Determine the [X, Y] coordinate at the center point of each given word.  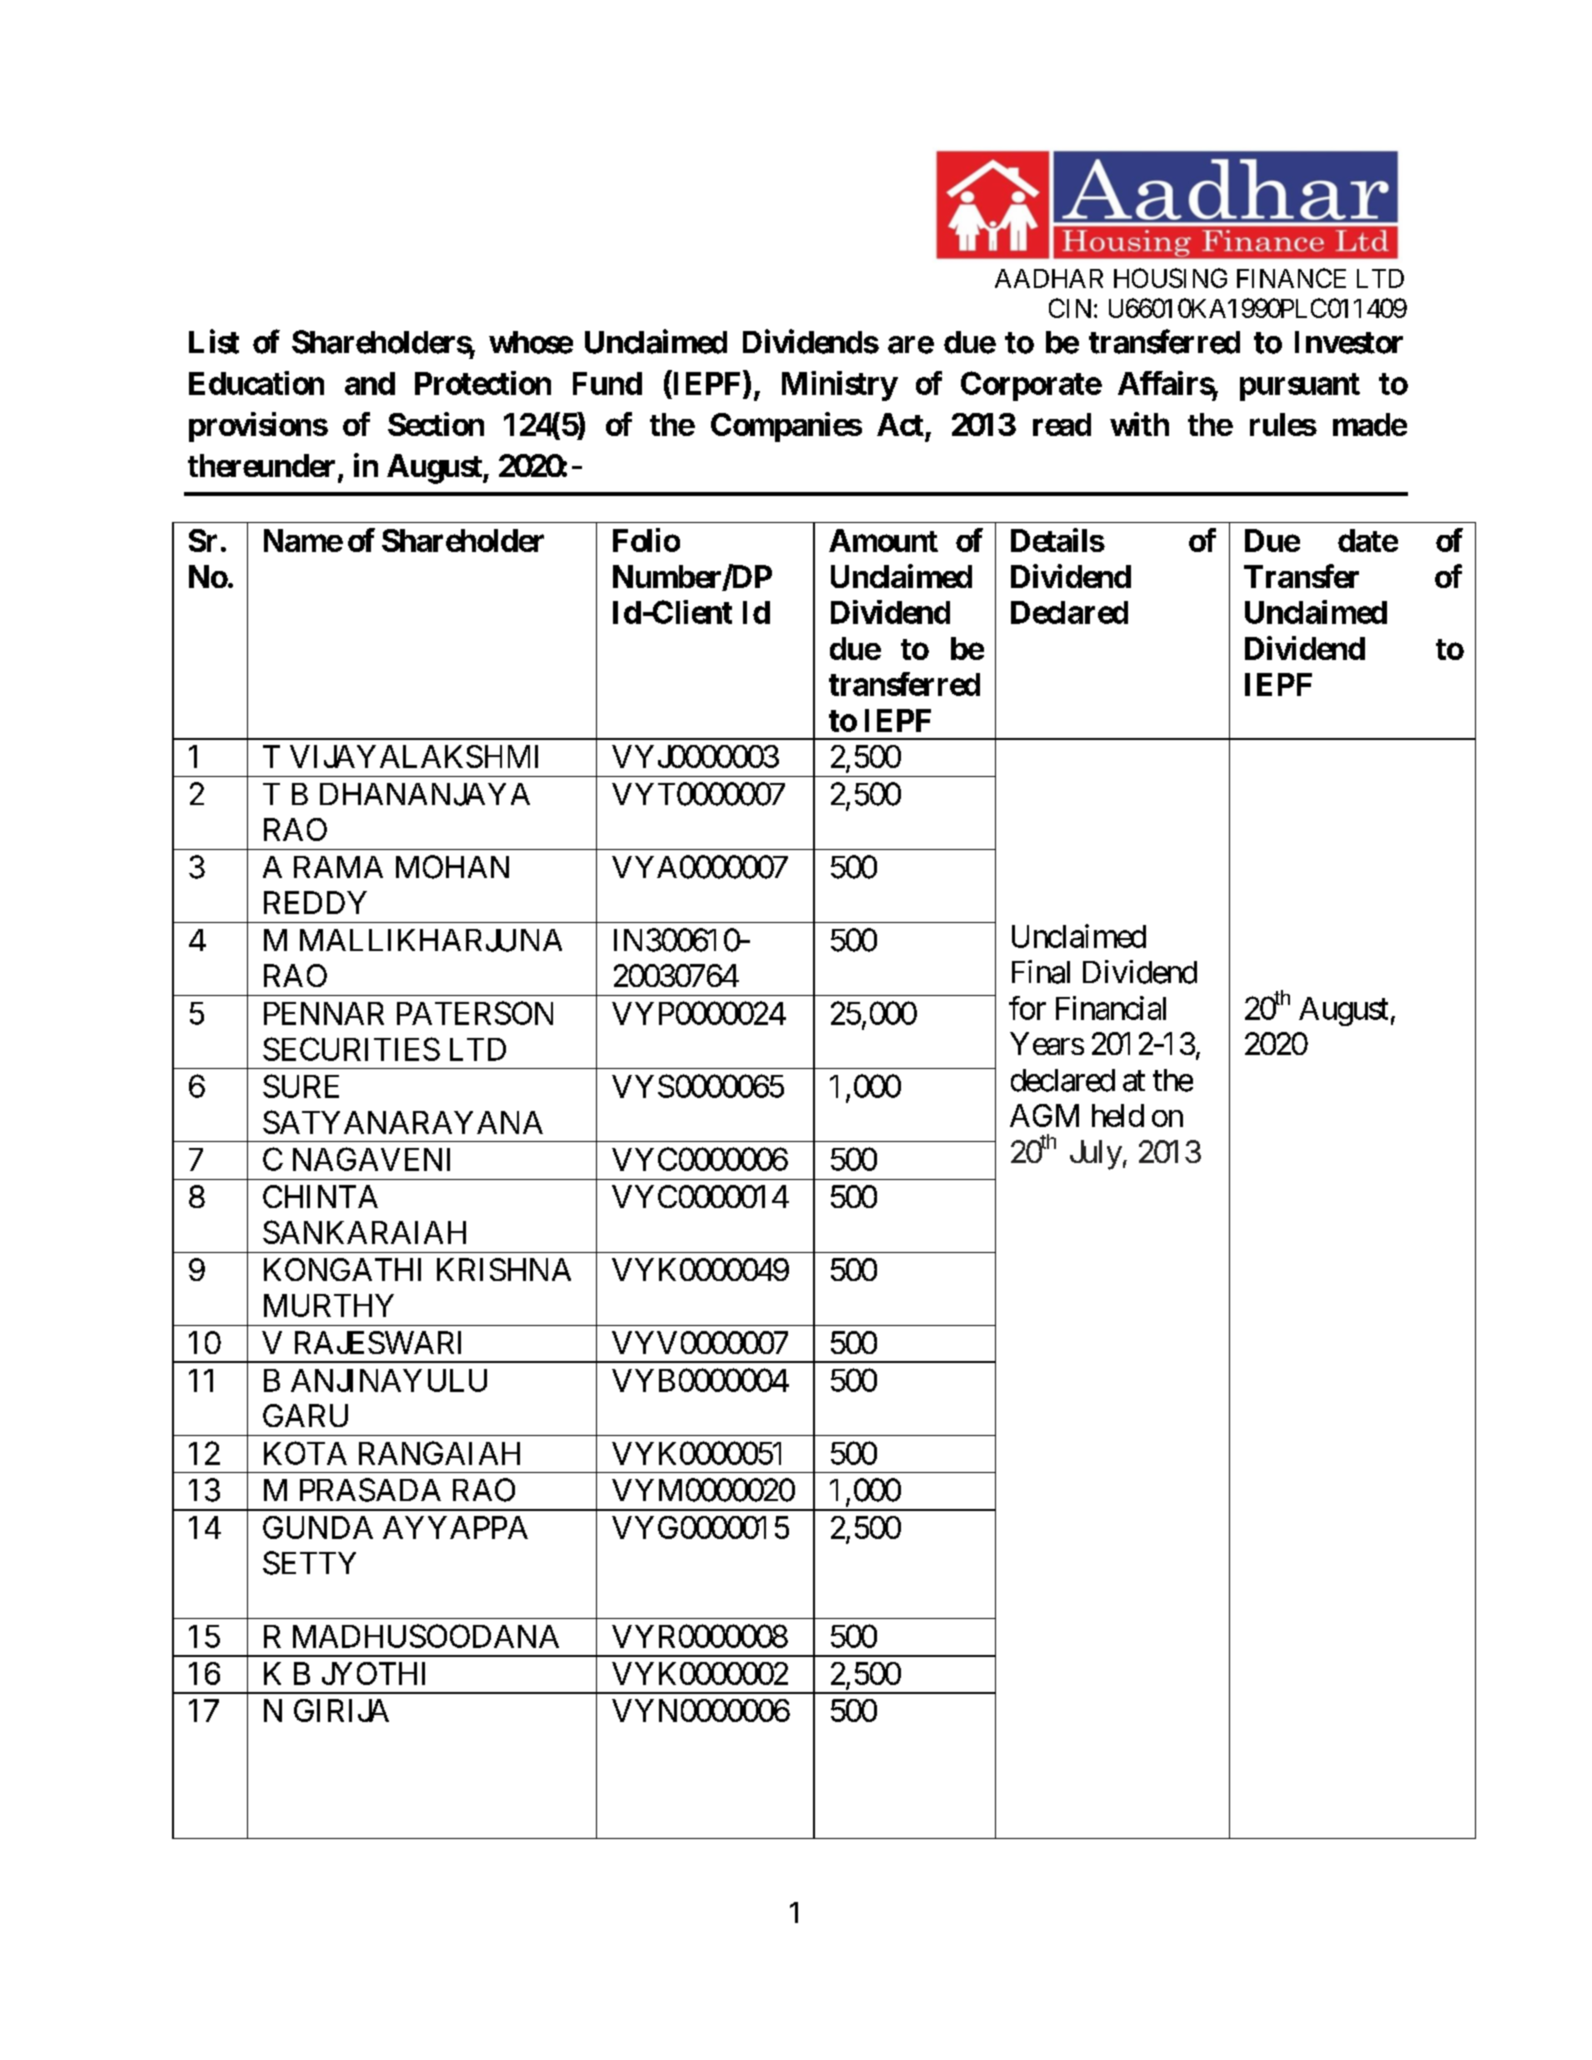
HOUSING [1170, 278]
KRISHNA [504, 1269]
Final [1041, 972]
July [1096, 1155]
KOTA [305, 1453]
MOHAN [452, 867]
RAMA [338, 867]
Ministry [839, 386]
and [370, 383]
